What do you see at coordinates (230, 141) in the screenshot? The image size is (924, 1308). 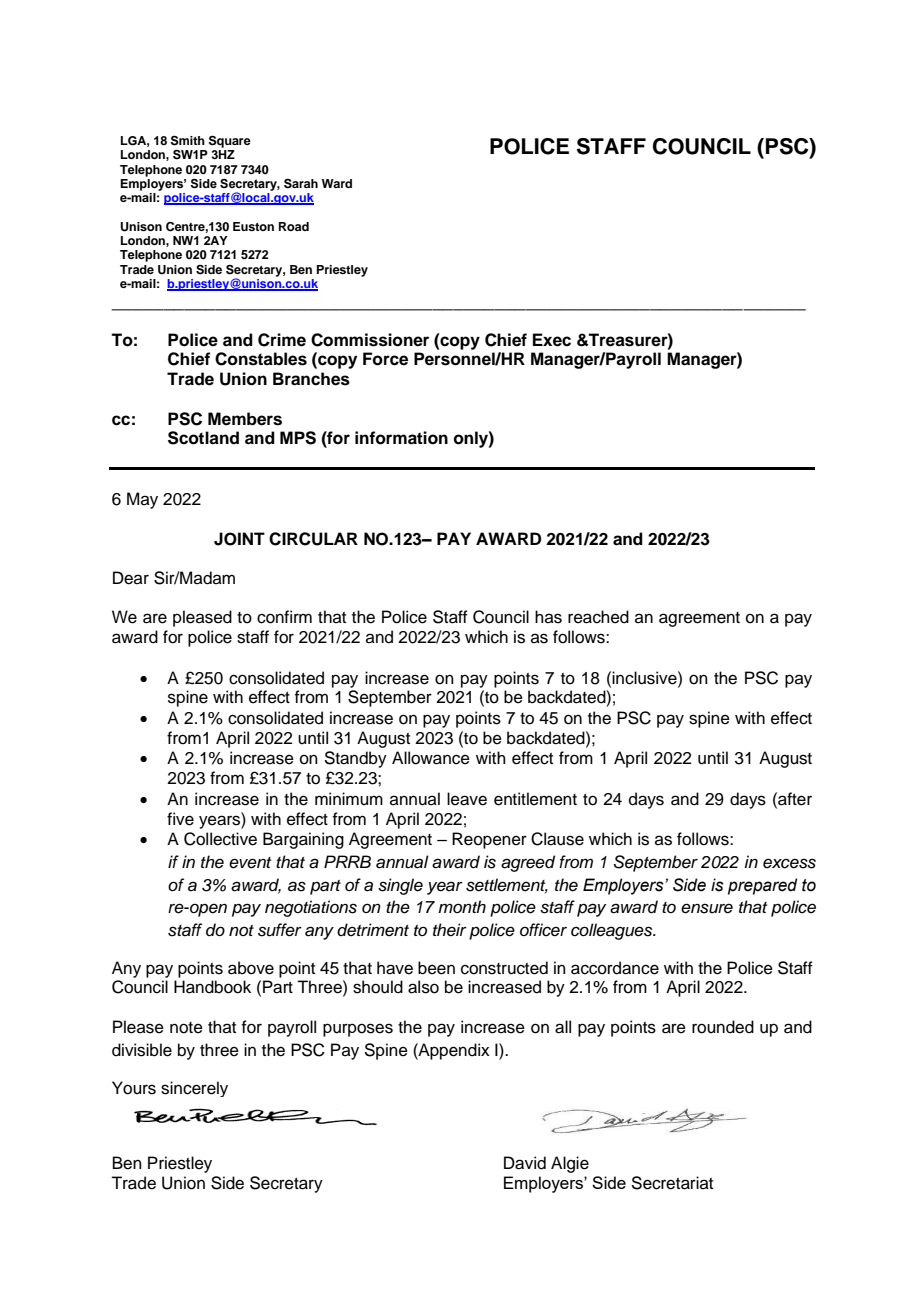 I see `Square` at bounding box center [230, 141].
